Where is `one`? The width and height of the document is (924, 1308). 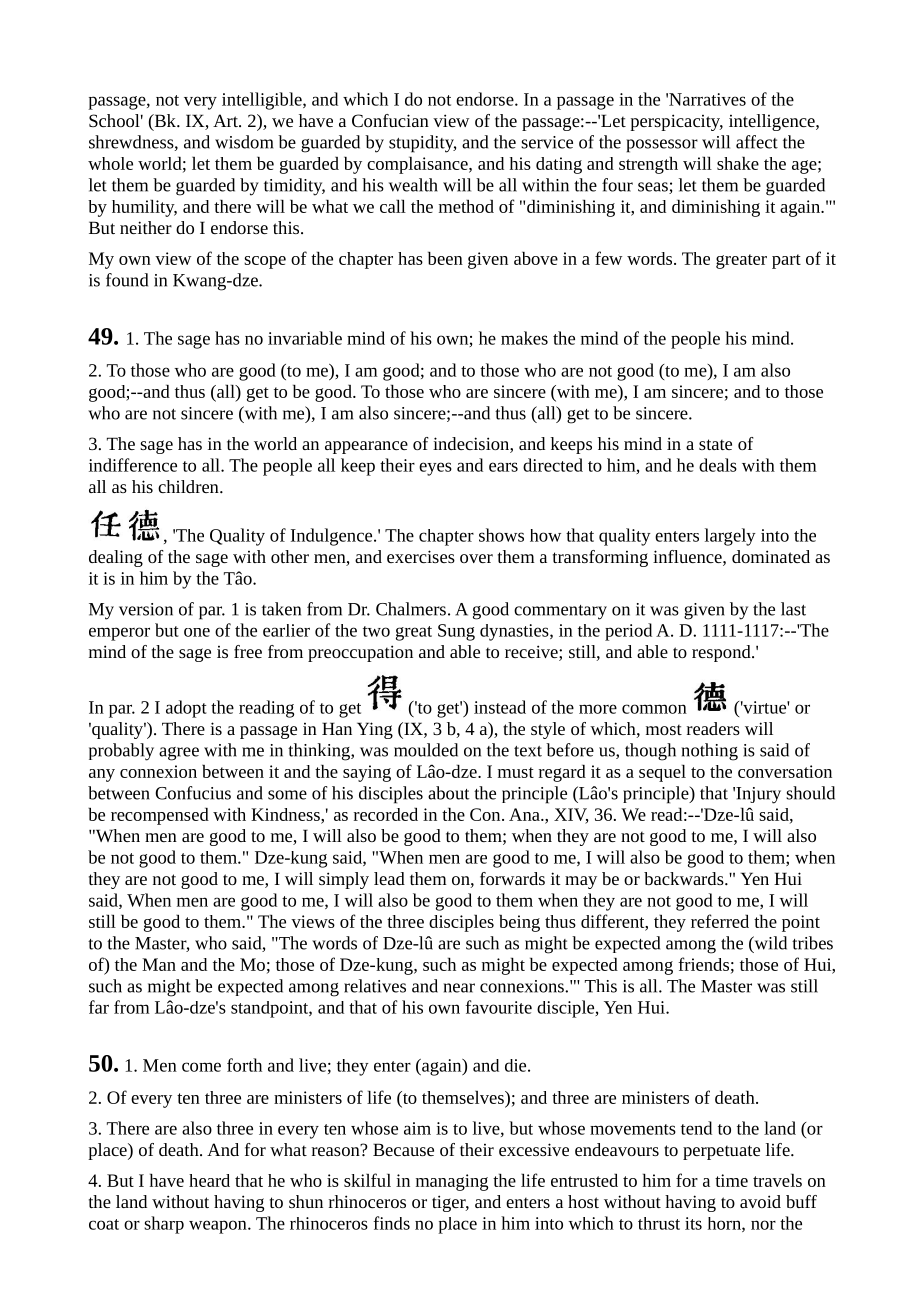 one is located at coordinates (197, 632).
